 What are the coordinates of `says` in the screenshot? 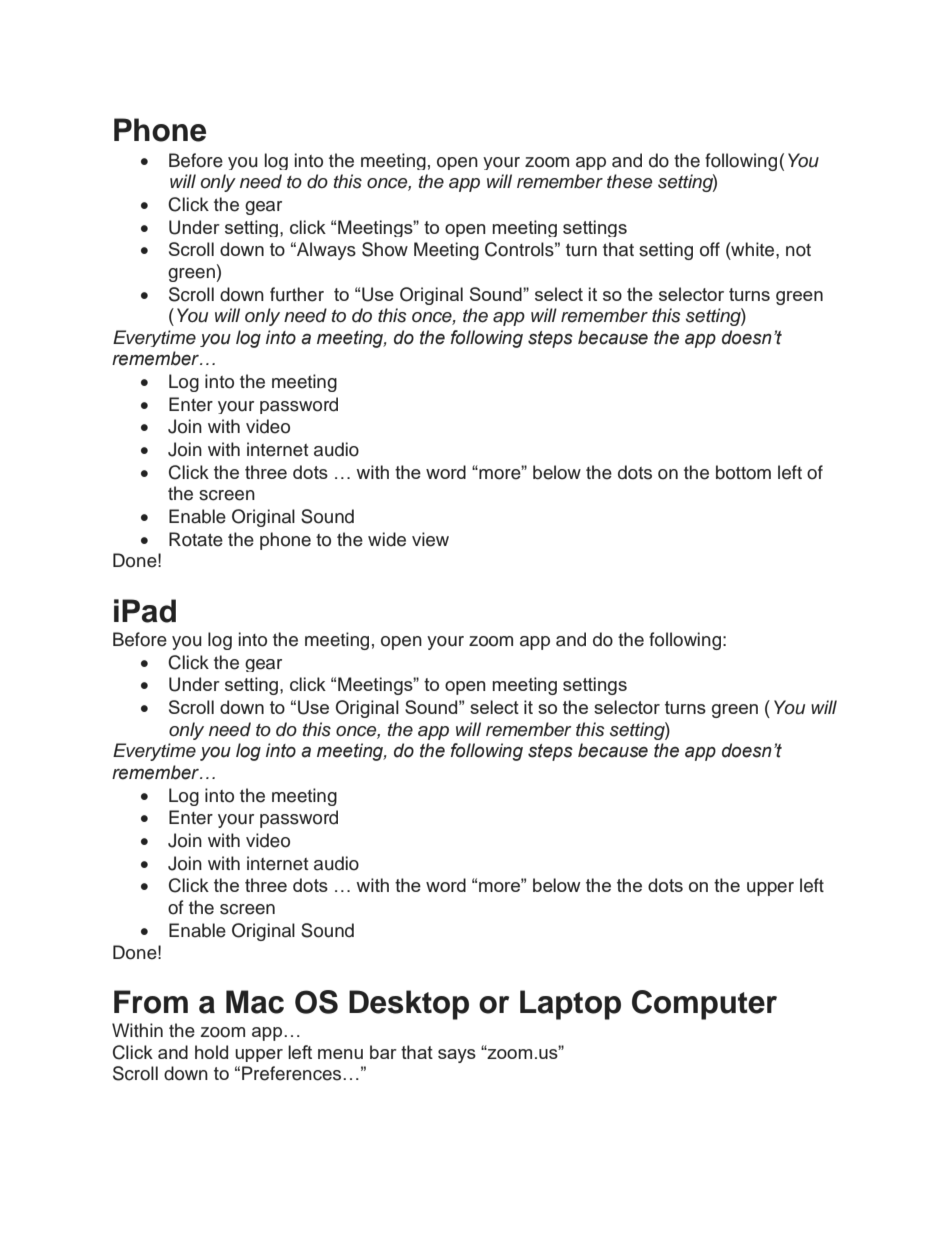 It's located at (457, 1056).
